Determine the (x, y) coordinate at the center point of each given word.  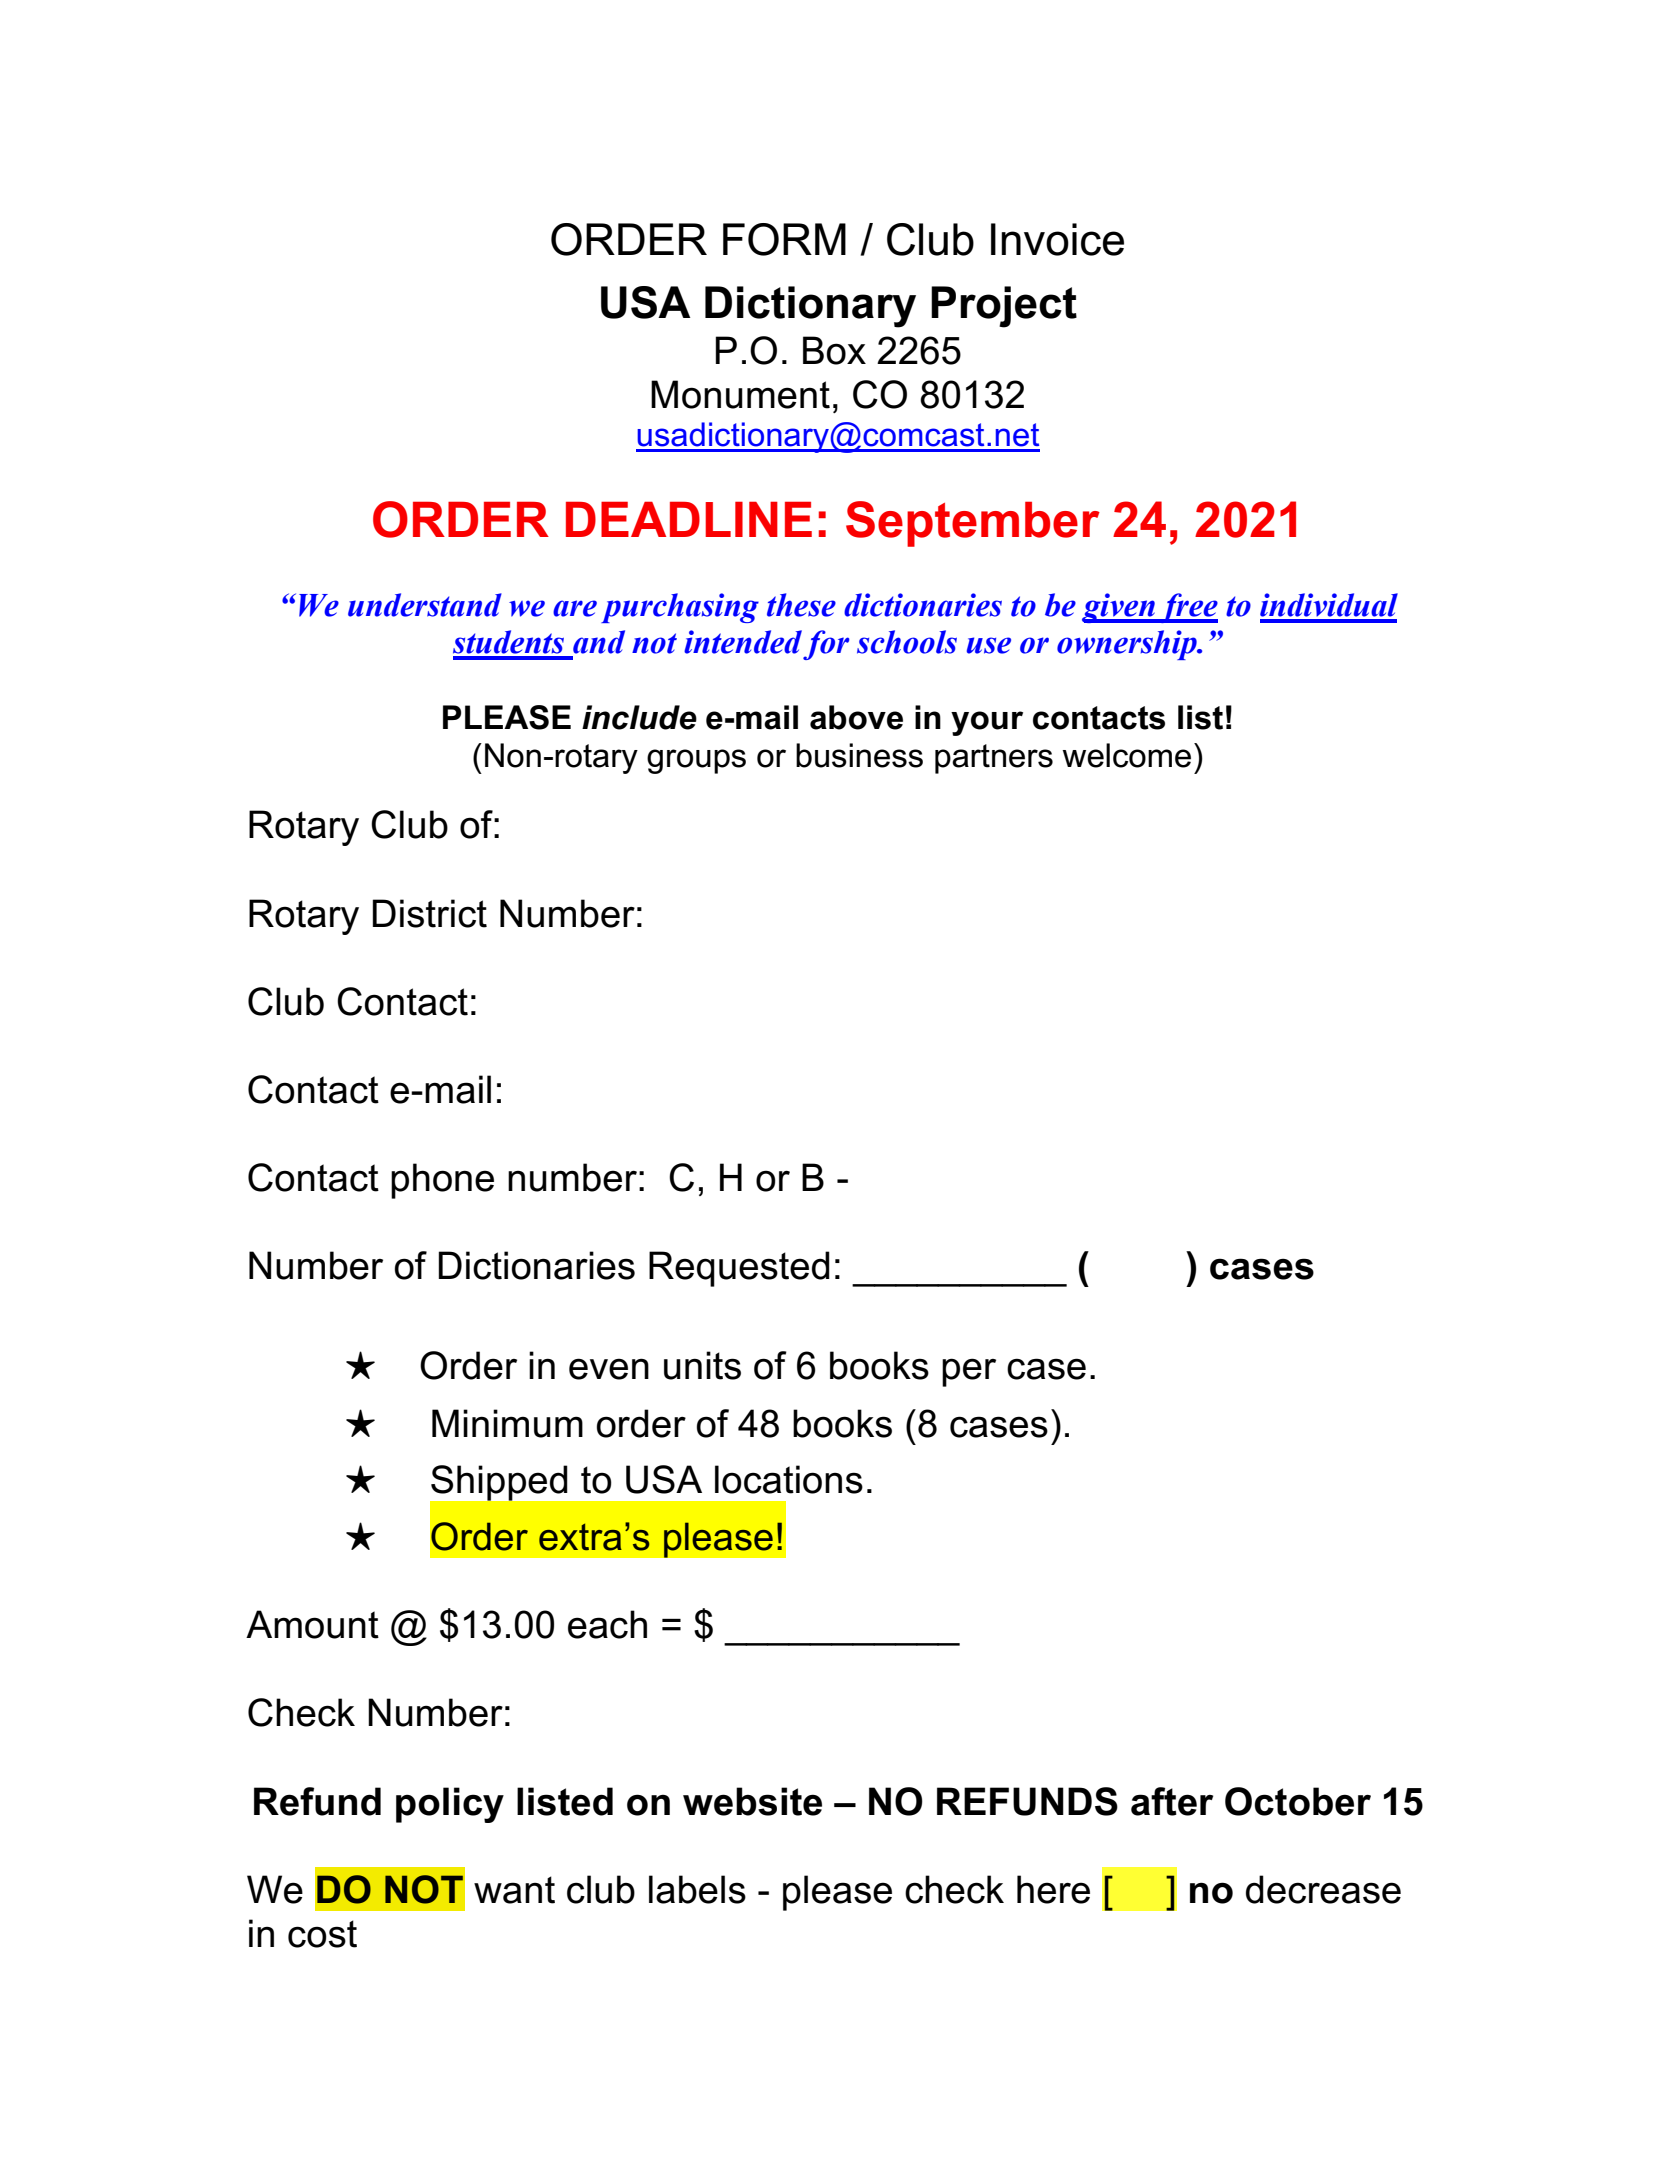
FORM (784, 239)
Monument (740, 394)
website (752, 1801)
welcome (1126, 755)
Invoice (1057, 239)
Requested (739, 1269)
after (1172, 1801)
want (514, 1890)
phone (442, 1181)
